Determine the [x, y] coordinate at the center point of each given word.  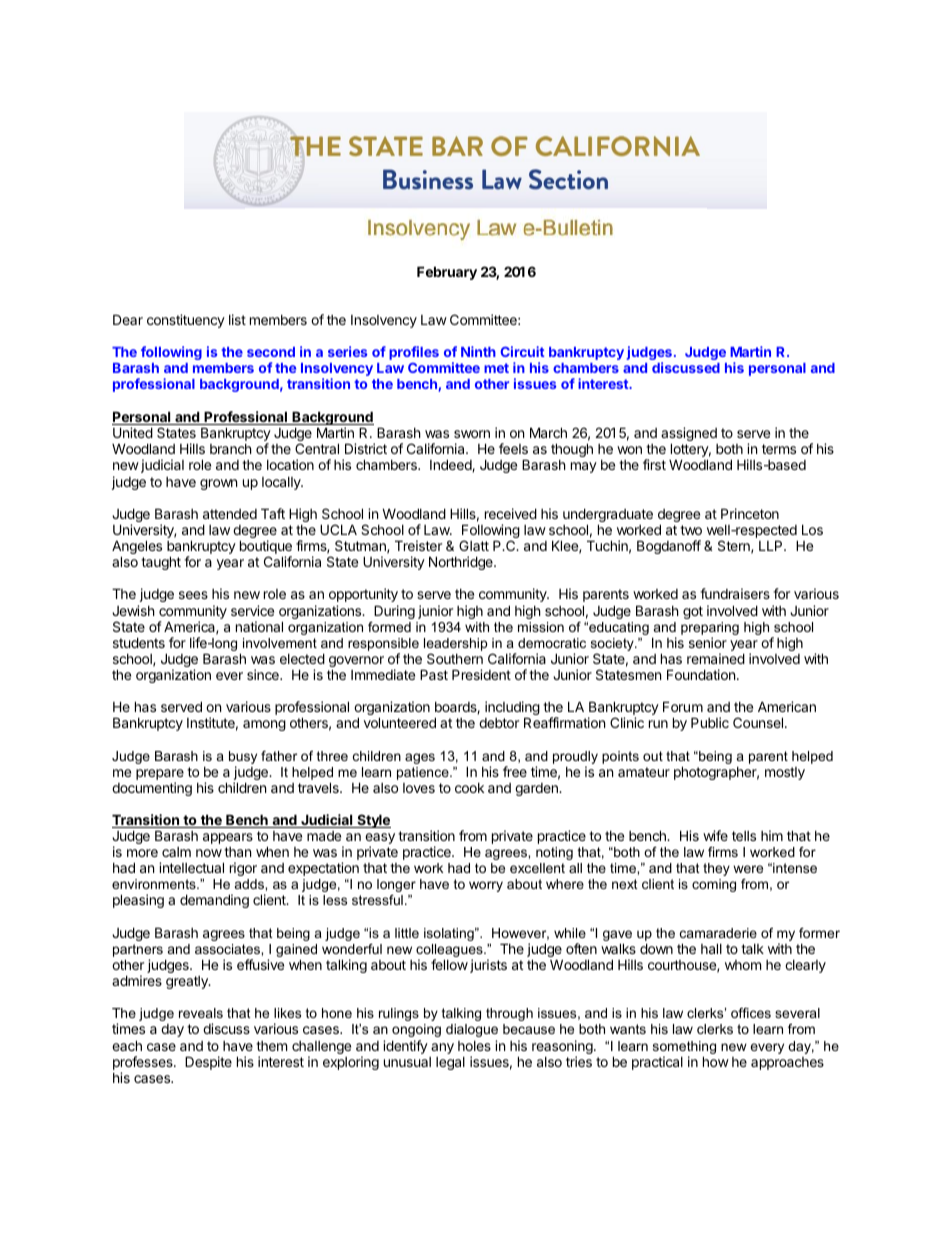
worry [486, 886]
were [748, 869]
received [511, 513]
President [481, 674]
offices [751, 1013]
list [237, 319]
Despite [208, 1063]
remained [716, 658]
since [264, 674]
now [209, 853]
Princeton [750, 513]
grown [218, 484]
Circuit [522, 351]
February [447, 273]
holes [474, 1046]
